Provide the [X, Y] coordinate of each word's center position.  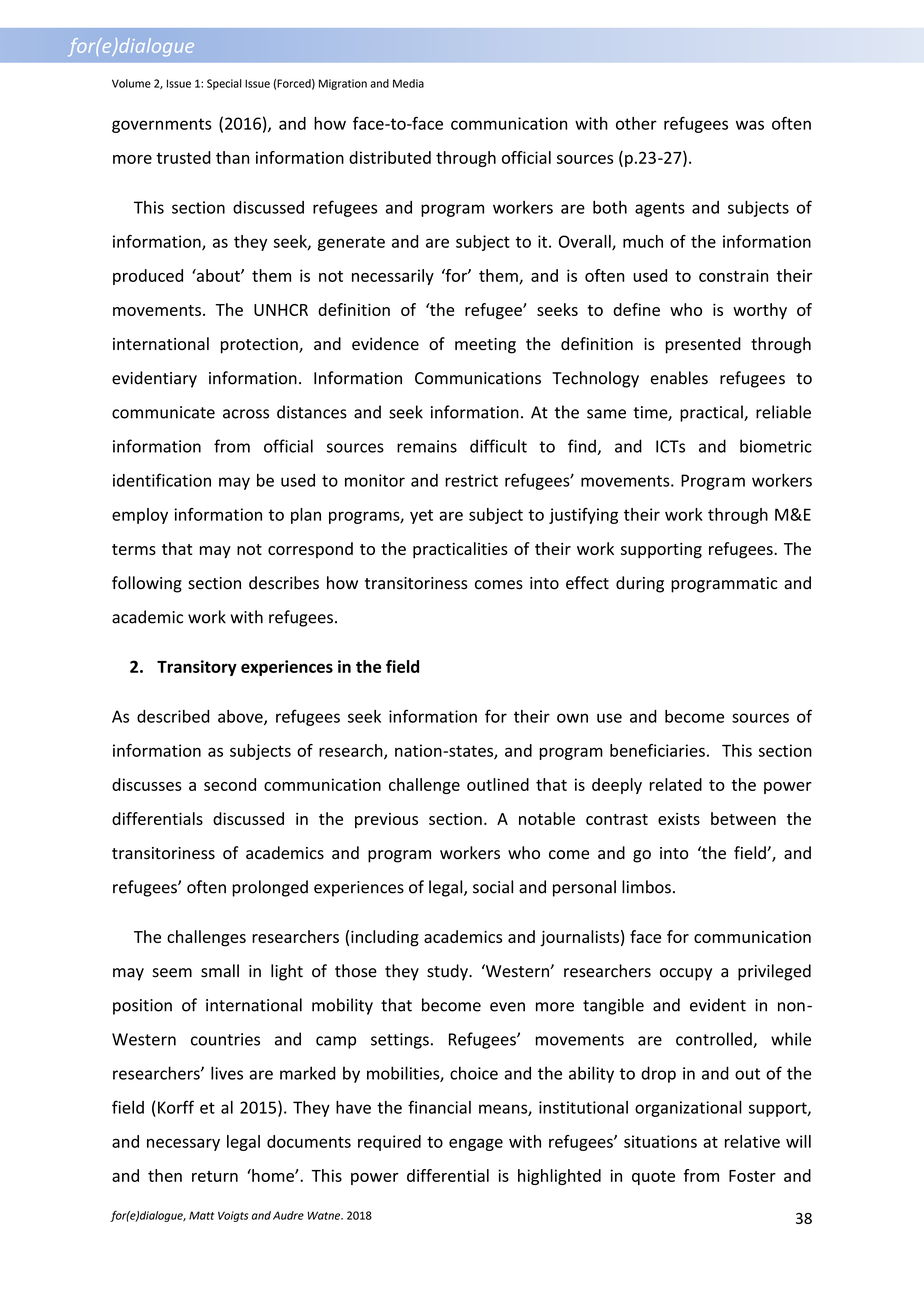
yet [421, 516]
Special [224, 84]
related [676, 784]
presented [703, 345]
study [448, 972]
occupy [686, 974]
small [220, 971]
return [215, 1176]
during [640, 584]
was [750, 125]
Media [408, 83]
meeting [485, 346]
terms [134, 549]
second [230, 784]
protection [260, 346]
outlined [498, 784]
